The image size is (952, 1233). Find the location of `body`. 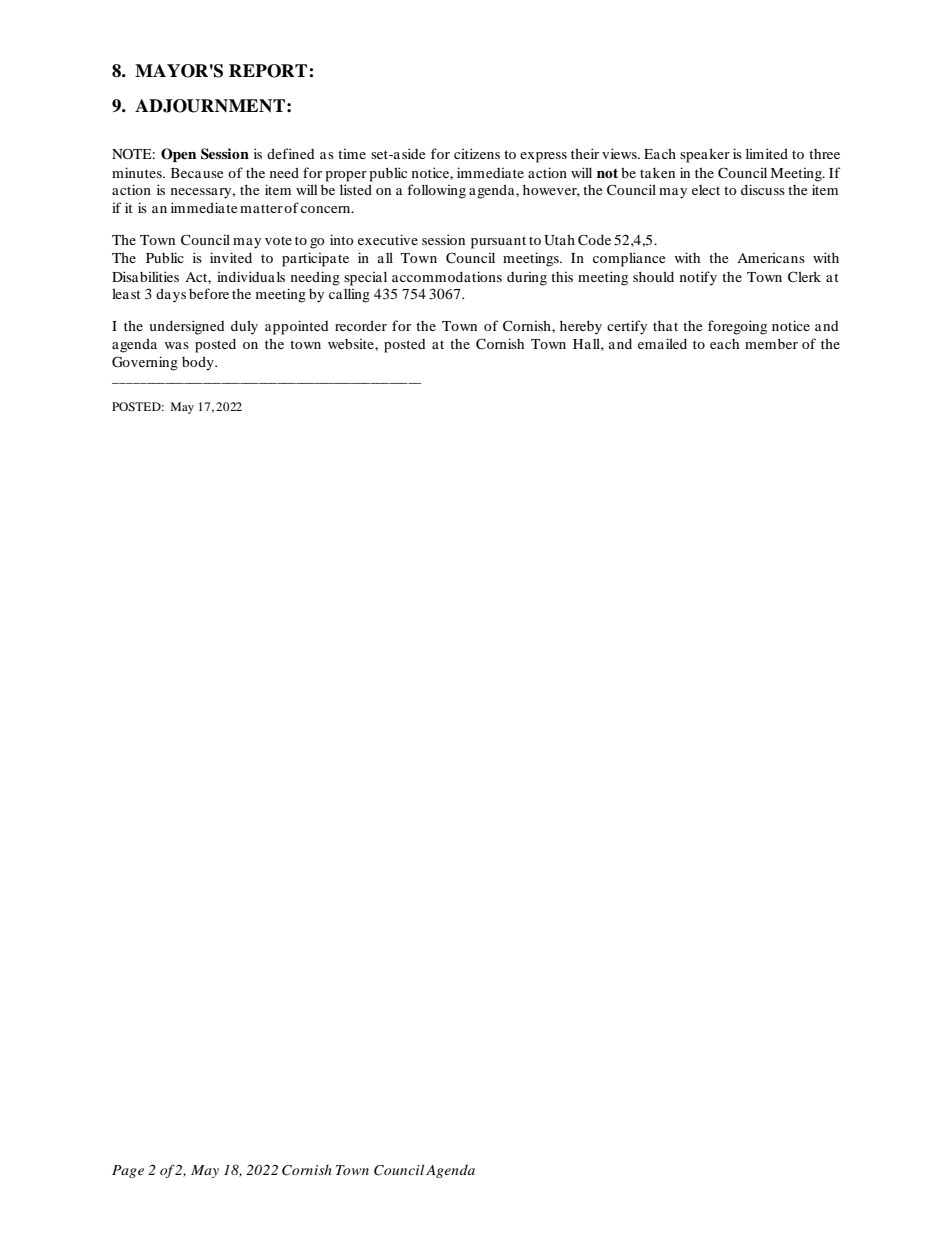

body is located at coordinates (199, 363).
